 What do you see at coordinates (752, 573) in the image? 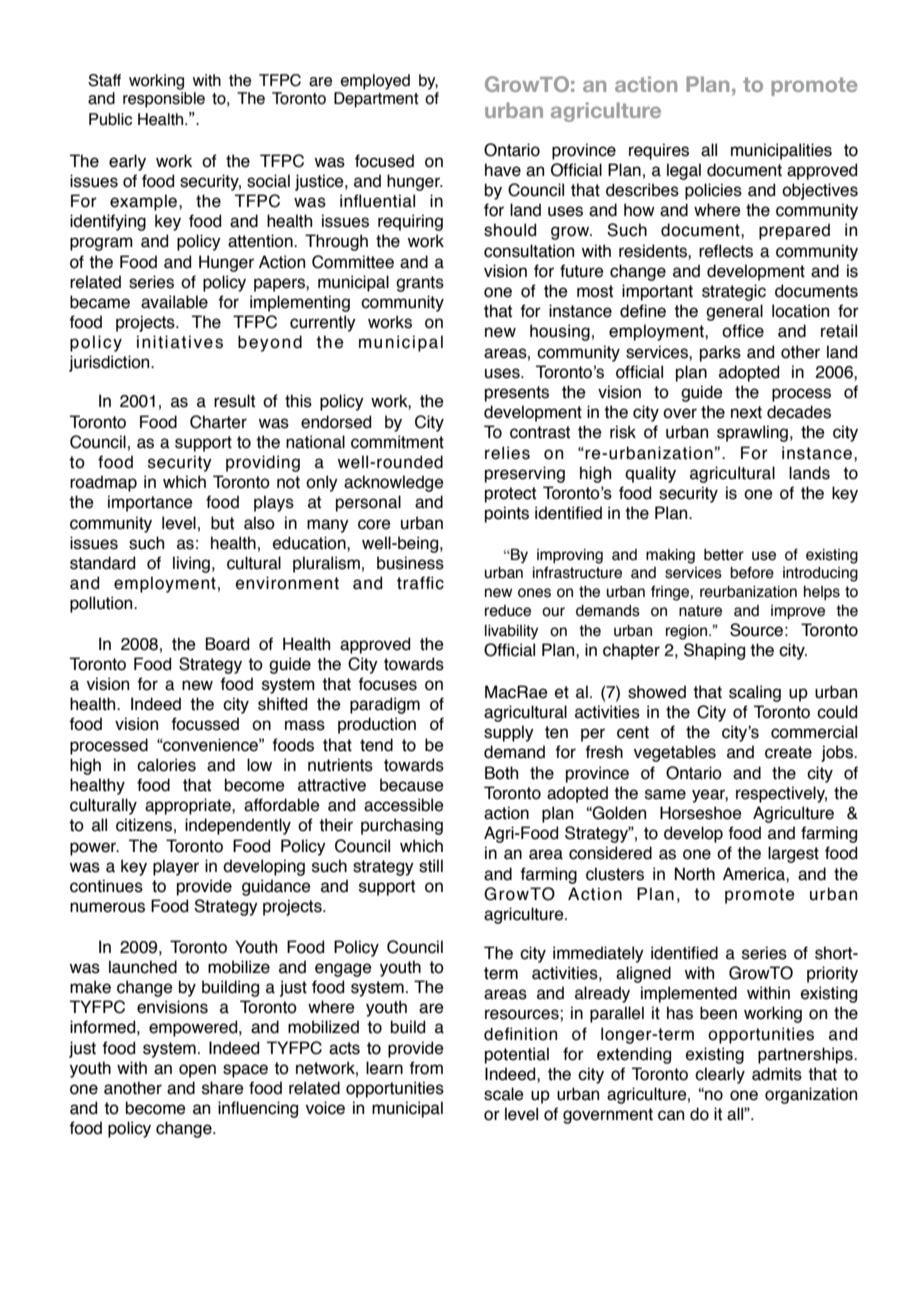
I see `before` at bounding box center [752, 573].
